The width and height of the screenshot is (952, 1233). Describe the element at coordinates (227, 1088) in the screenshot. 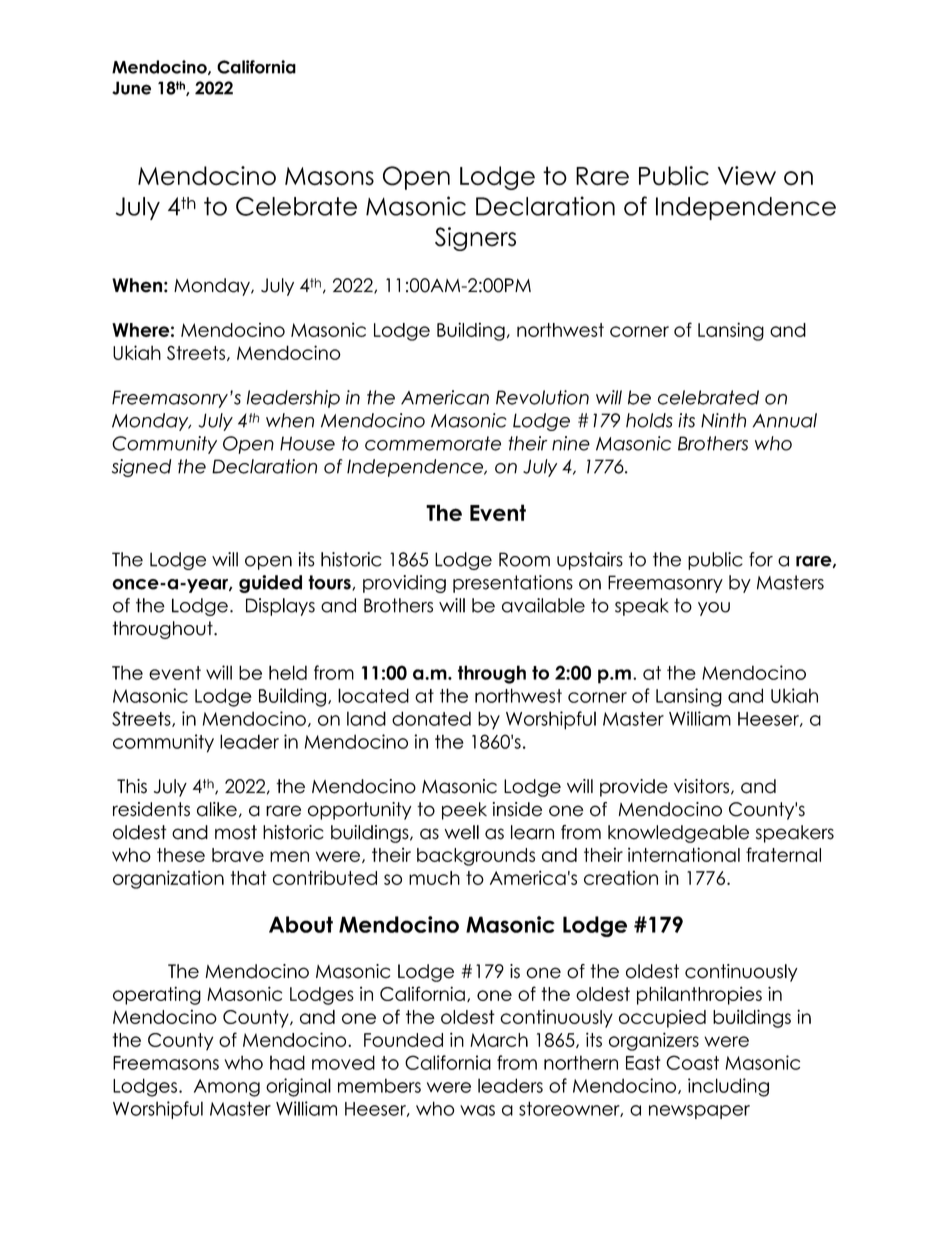

I see `Among` at that location.
